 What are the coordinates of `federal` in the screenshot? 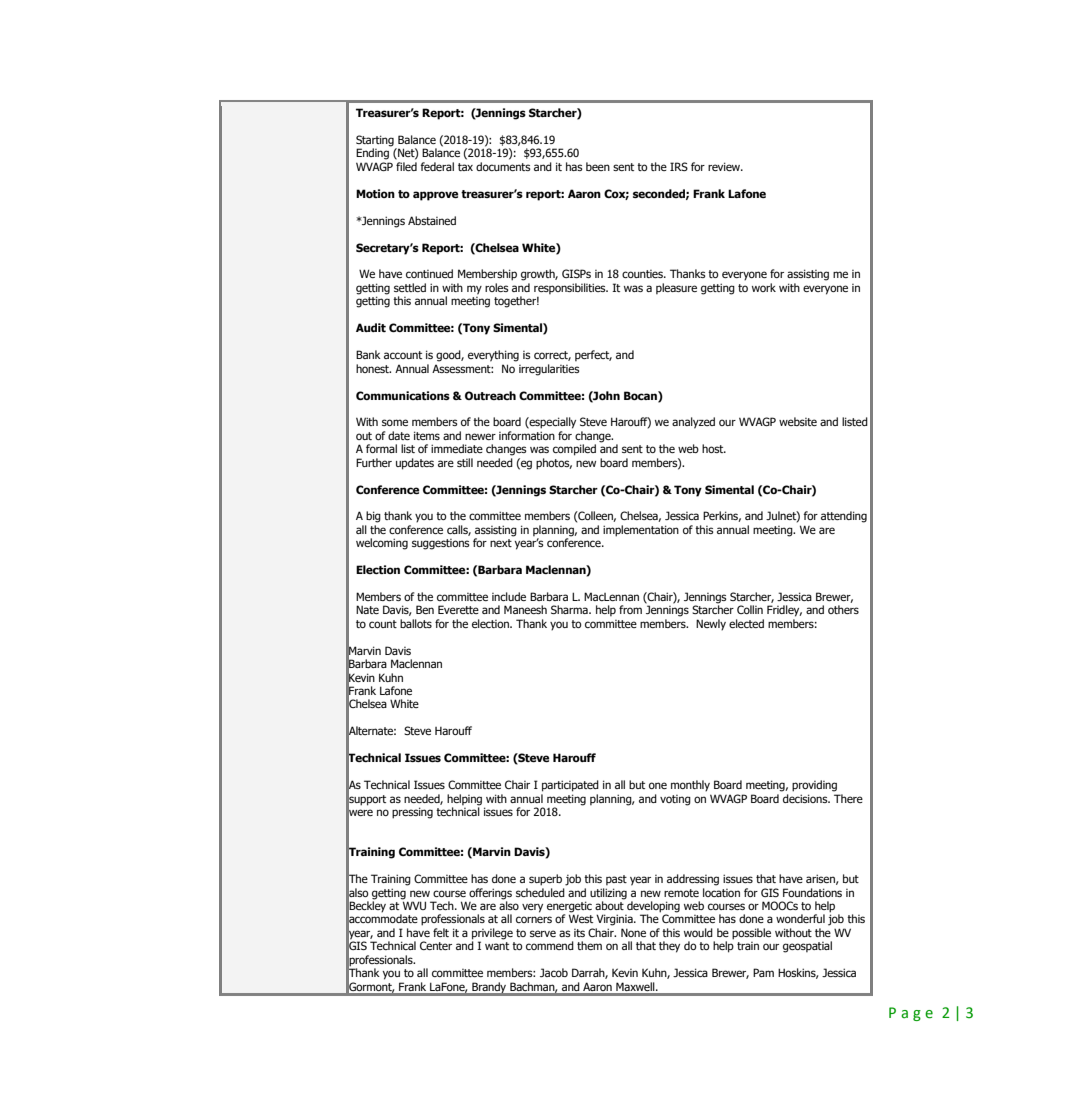 It's located at (437, 166).
